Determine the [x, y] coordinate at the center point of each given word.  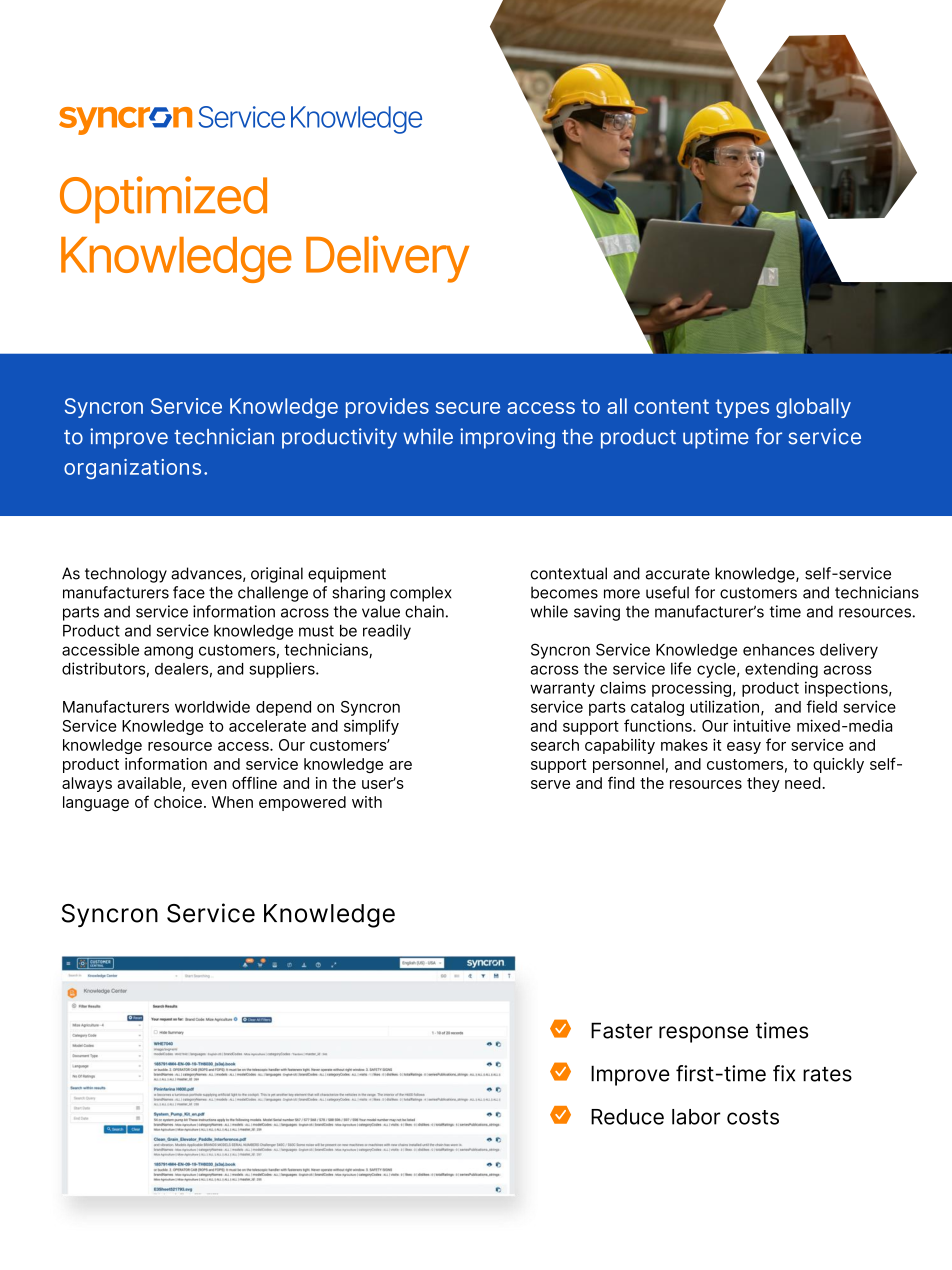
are [400, 765]
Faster [622, 1030]
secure [467, 408]
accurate [678, 574]
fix [784, 1073]
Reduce [627, 1117]
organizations [132, 469]
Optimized [163, 199]
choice [178, 802]
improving [507, 438]
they [763, 784]
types [742, 408]
